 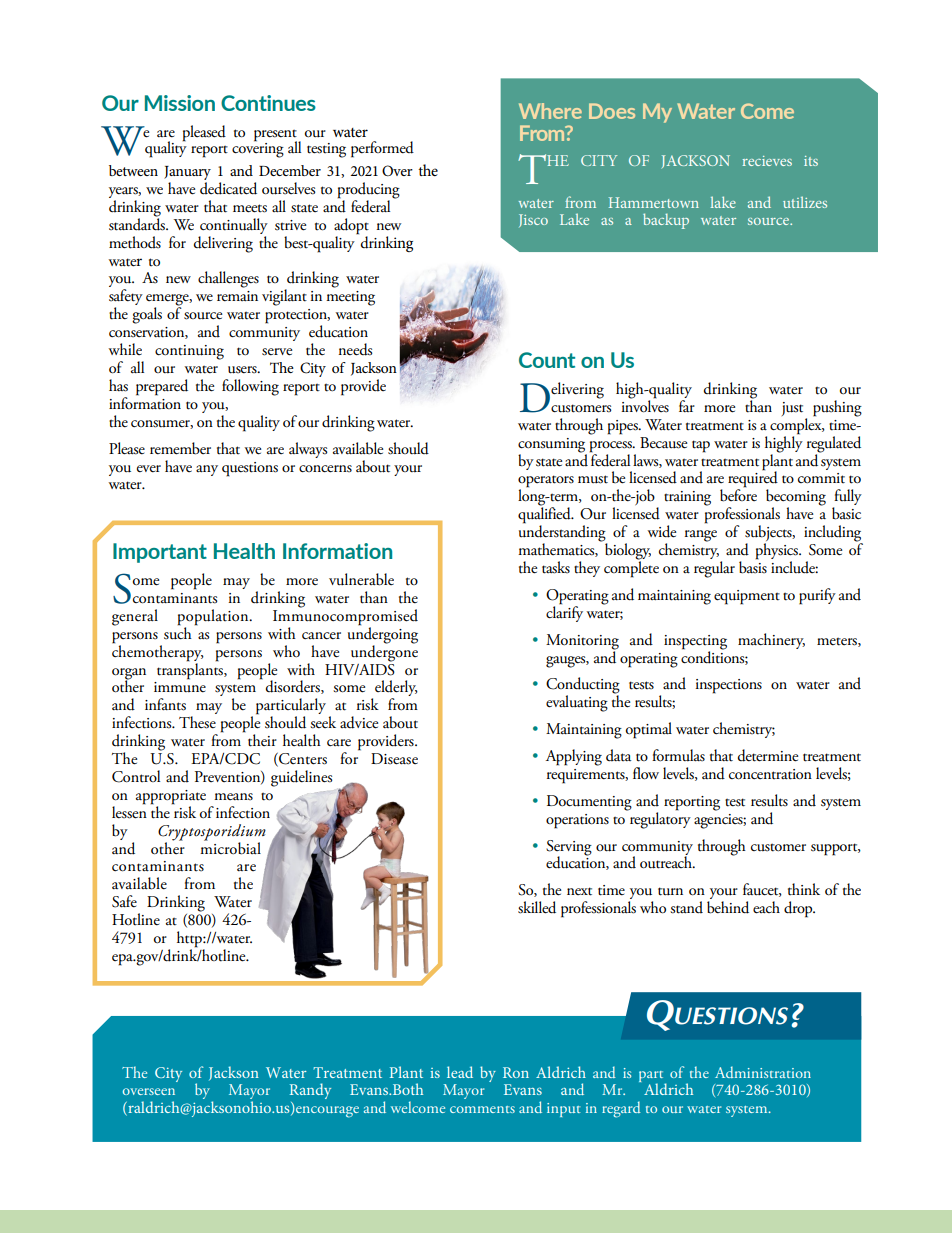 What do you see at coordinates (804, 889) in the document?
I see `think` at bounding box center [804, 889].
